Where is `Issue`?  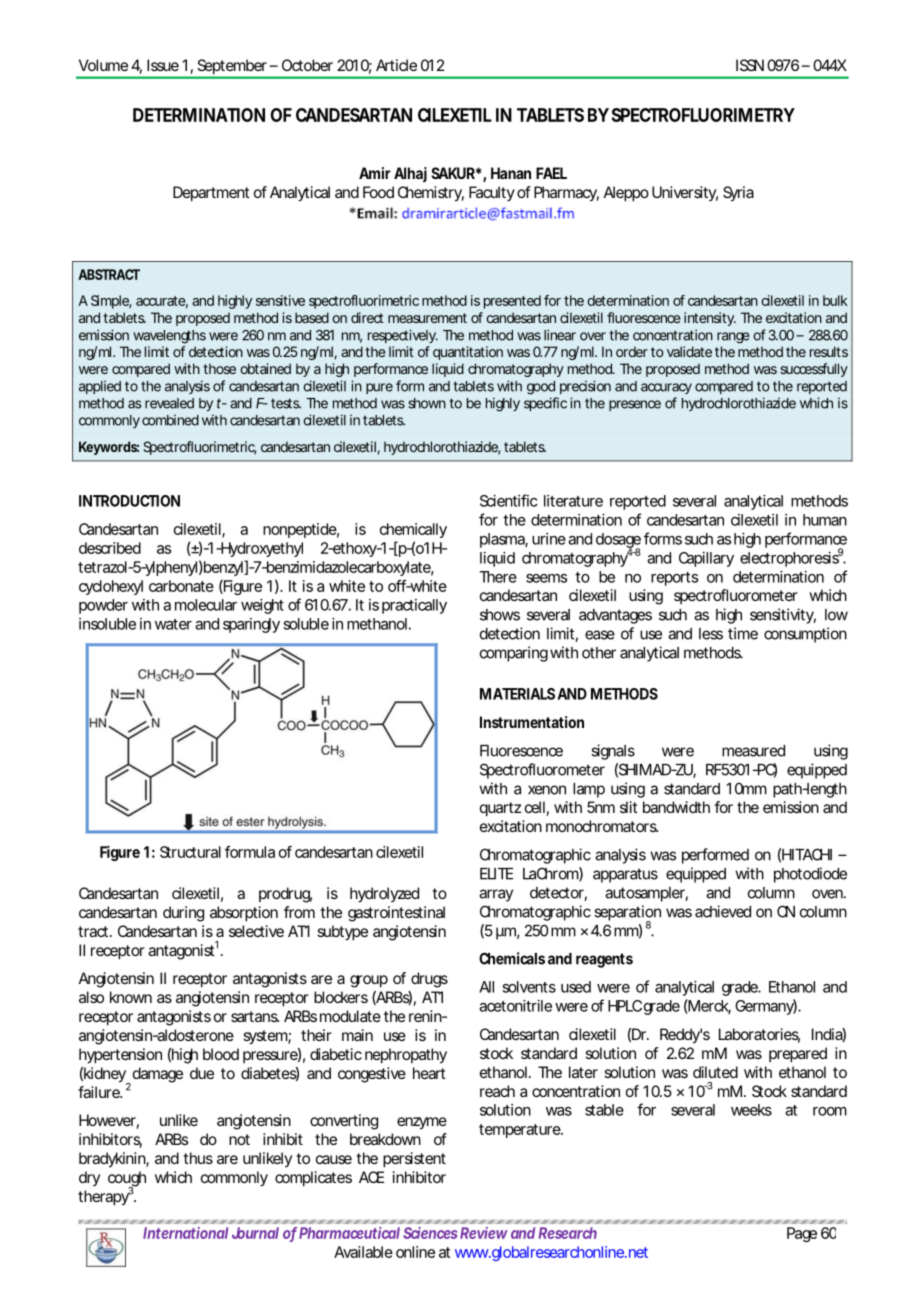
Issue is located at coordinates (163, 65).
